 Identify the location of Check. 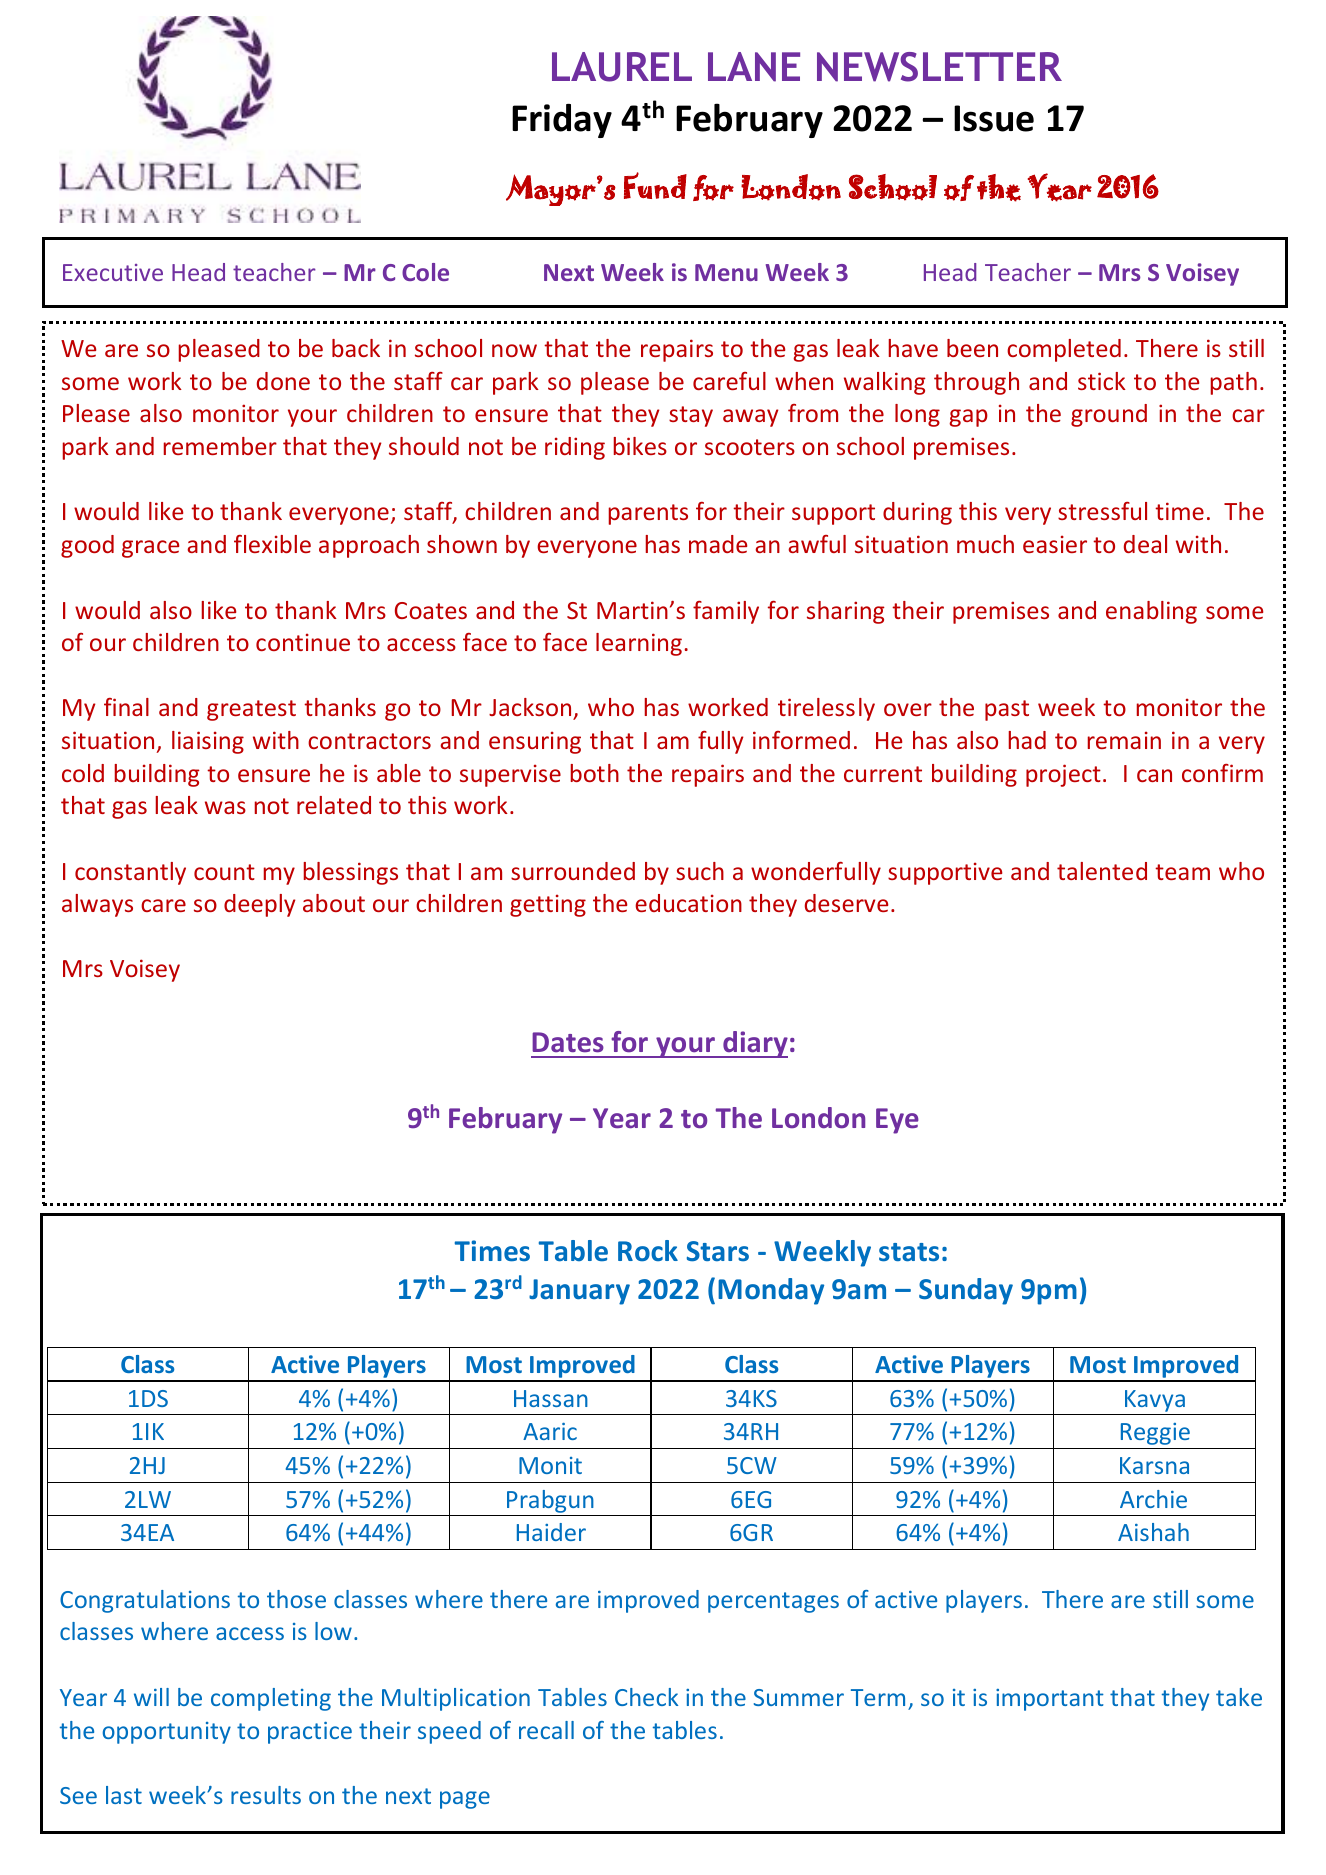
(646, 1697).
